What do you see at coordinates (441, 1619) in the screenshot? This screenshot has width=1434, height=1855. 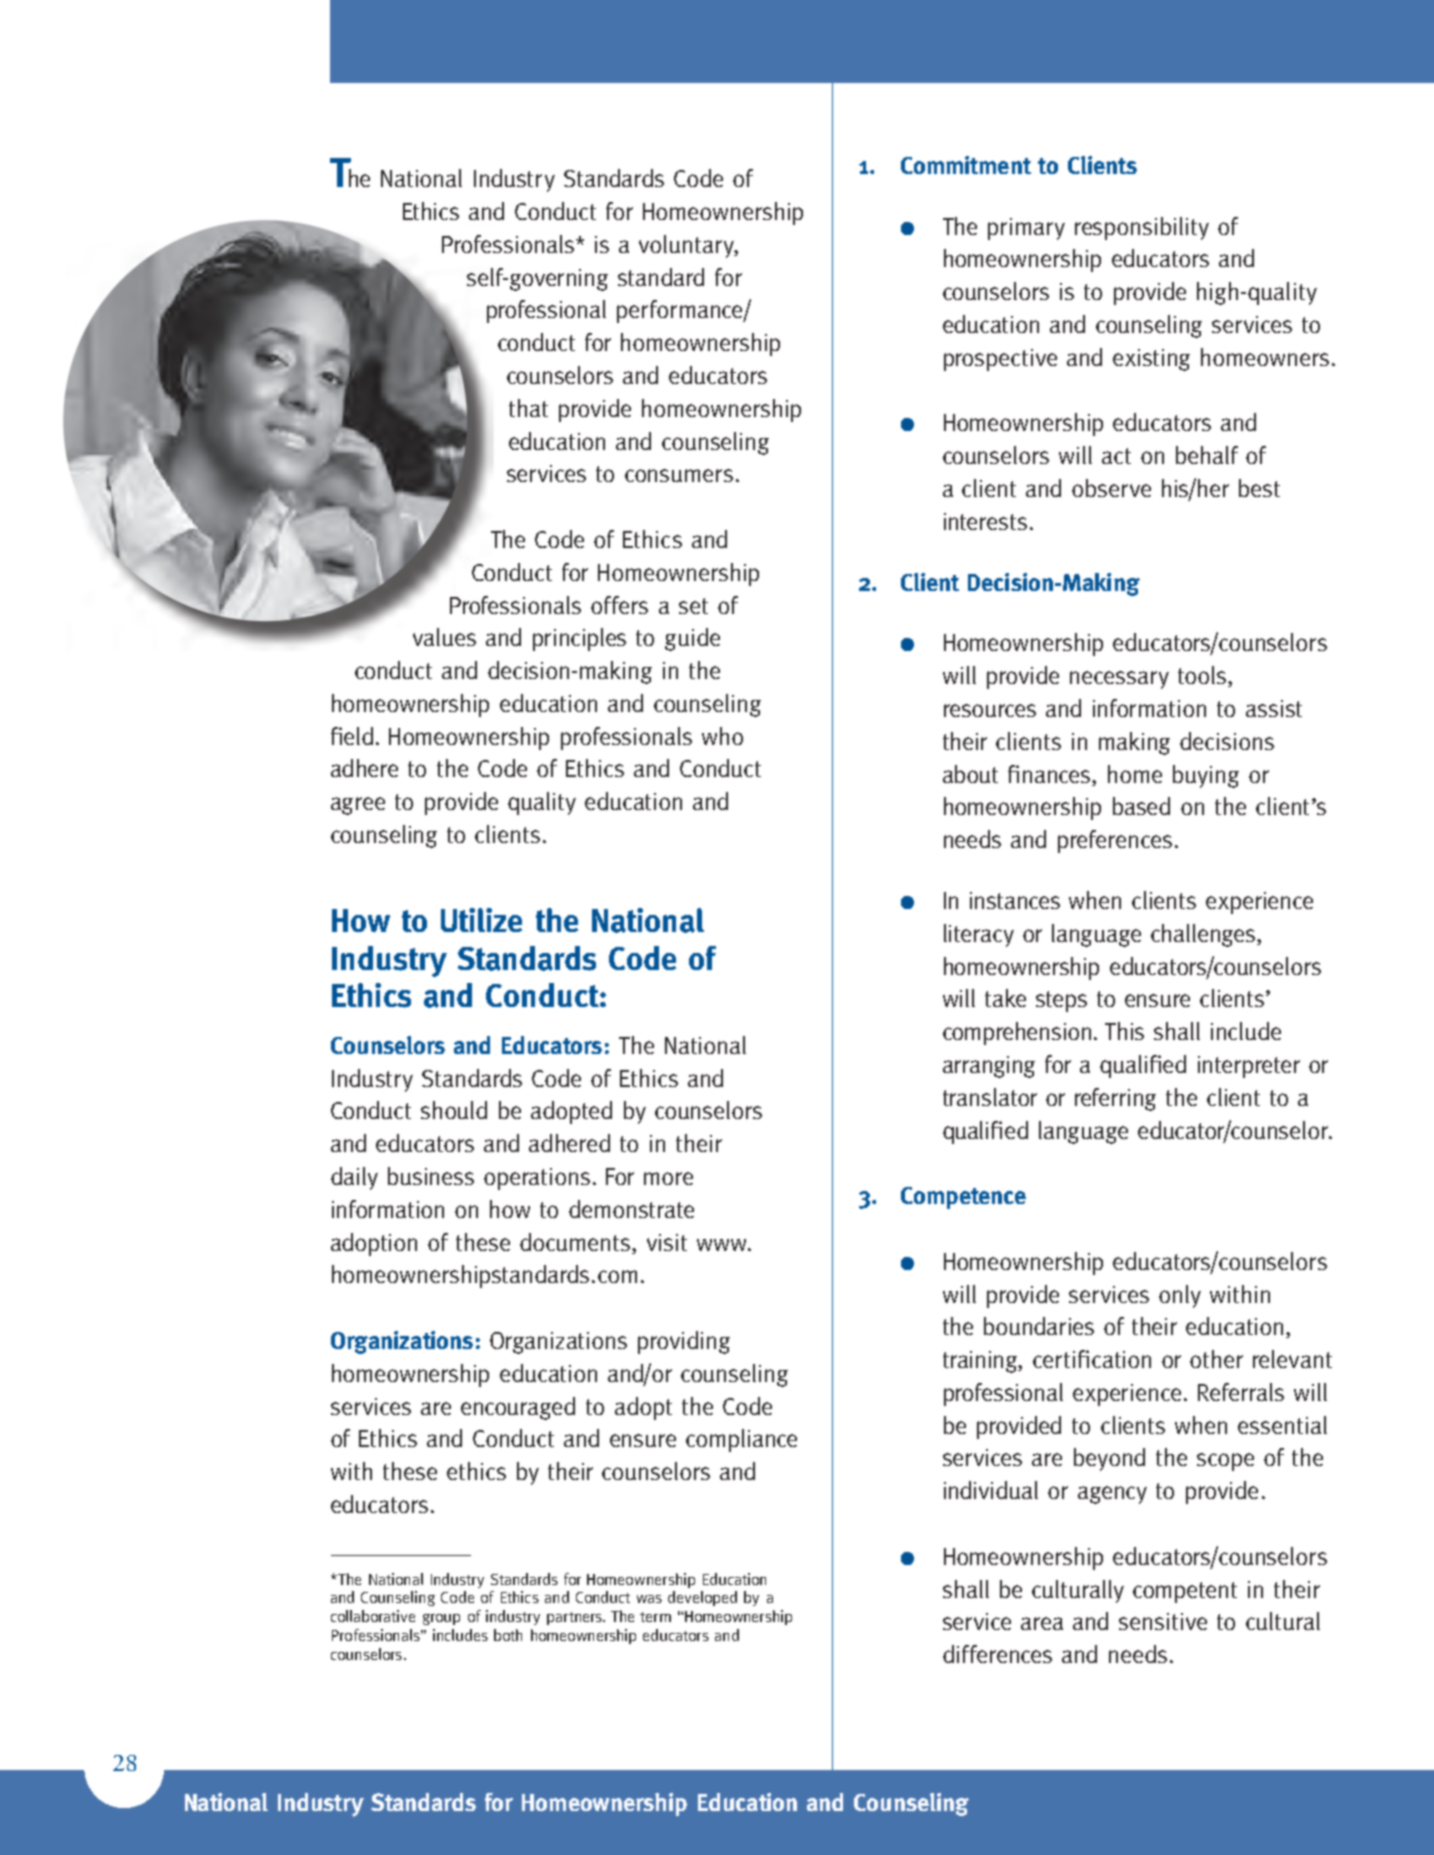 I see `group` at bounding box center [441, 1619].
